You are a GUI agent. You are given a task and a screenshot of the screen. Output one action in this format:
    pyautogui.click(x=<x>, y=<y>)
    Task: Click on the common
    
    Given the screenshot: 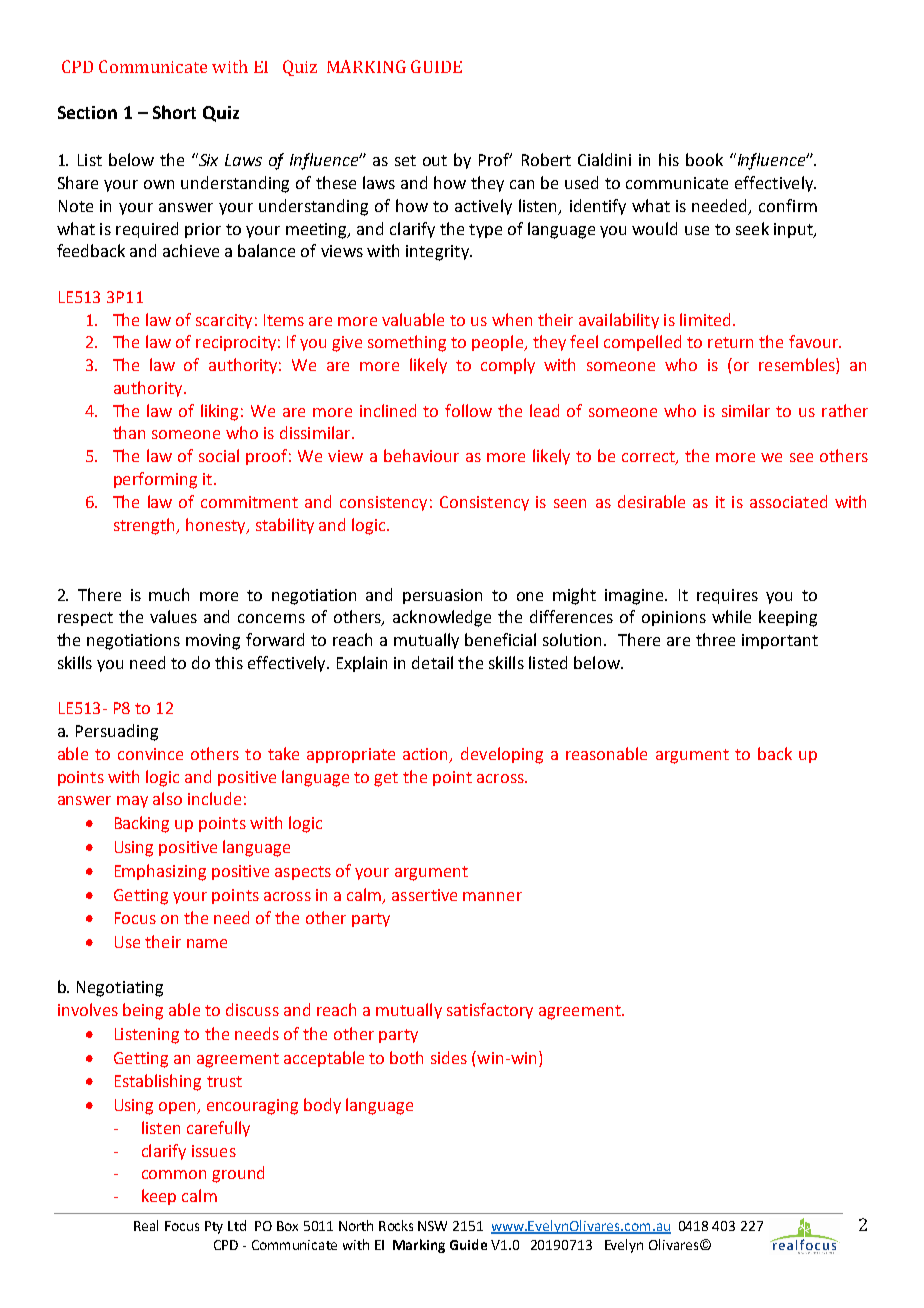 What is the action you would take?
    pyautogui.click(x=174, y=1174)
